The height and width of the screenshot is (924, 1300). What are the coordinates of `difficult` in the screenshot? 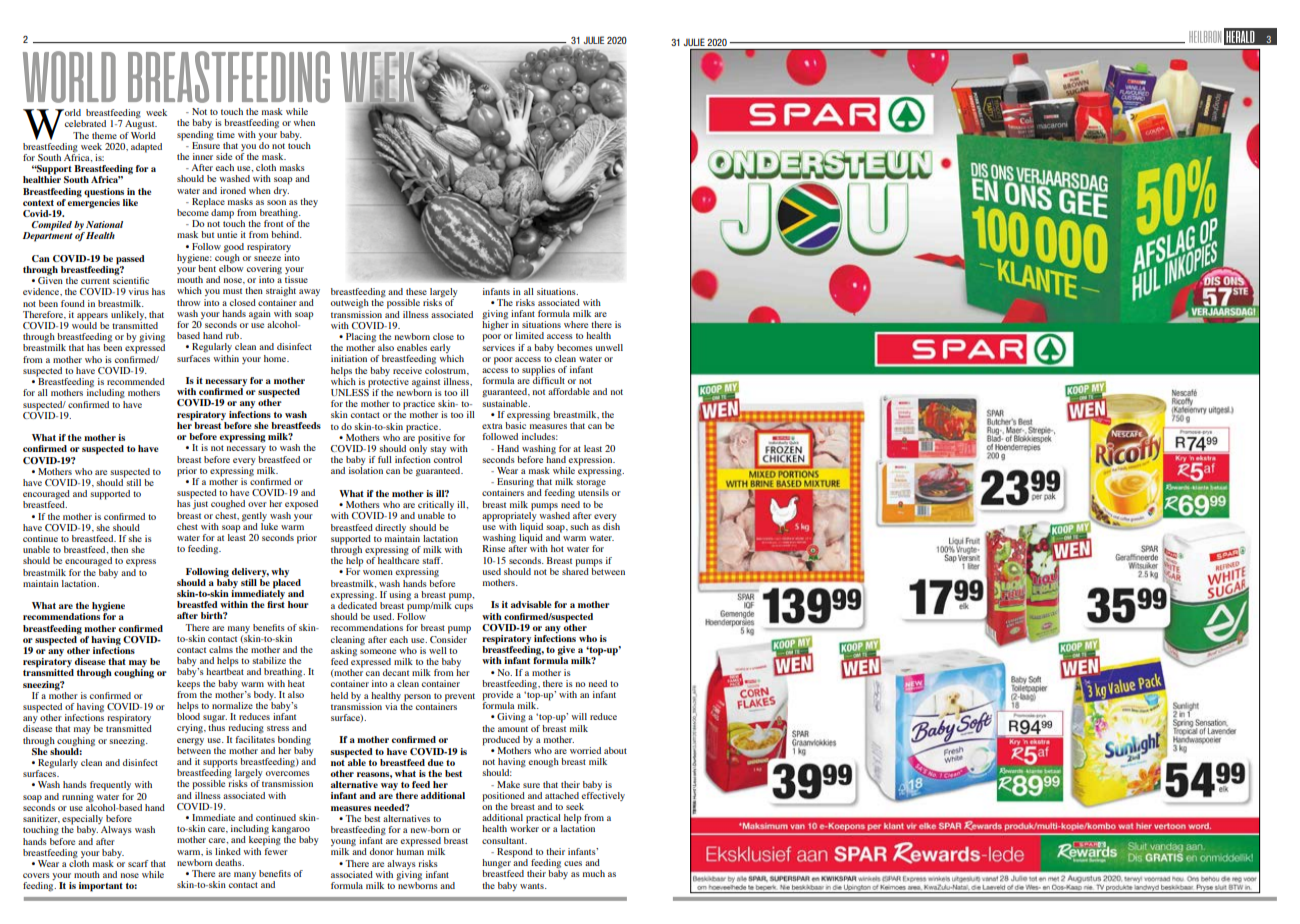 It's located at (548, 379).
